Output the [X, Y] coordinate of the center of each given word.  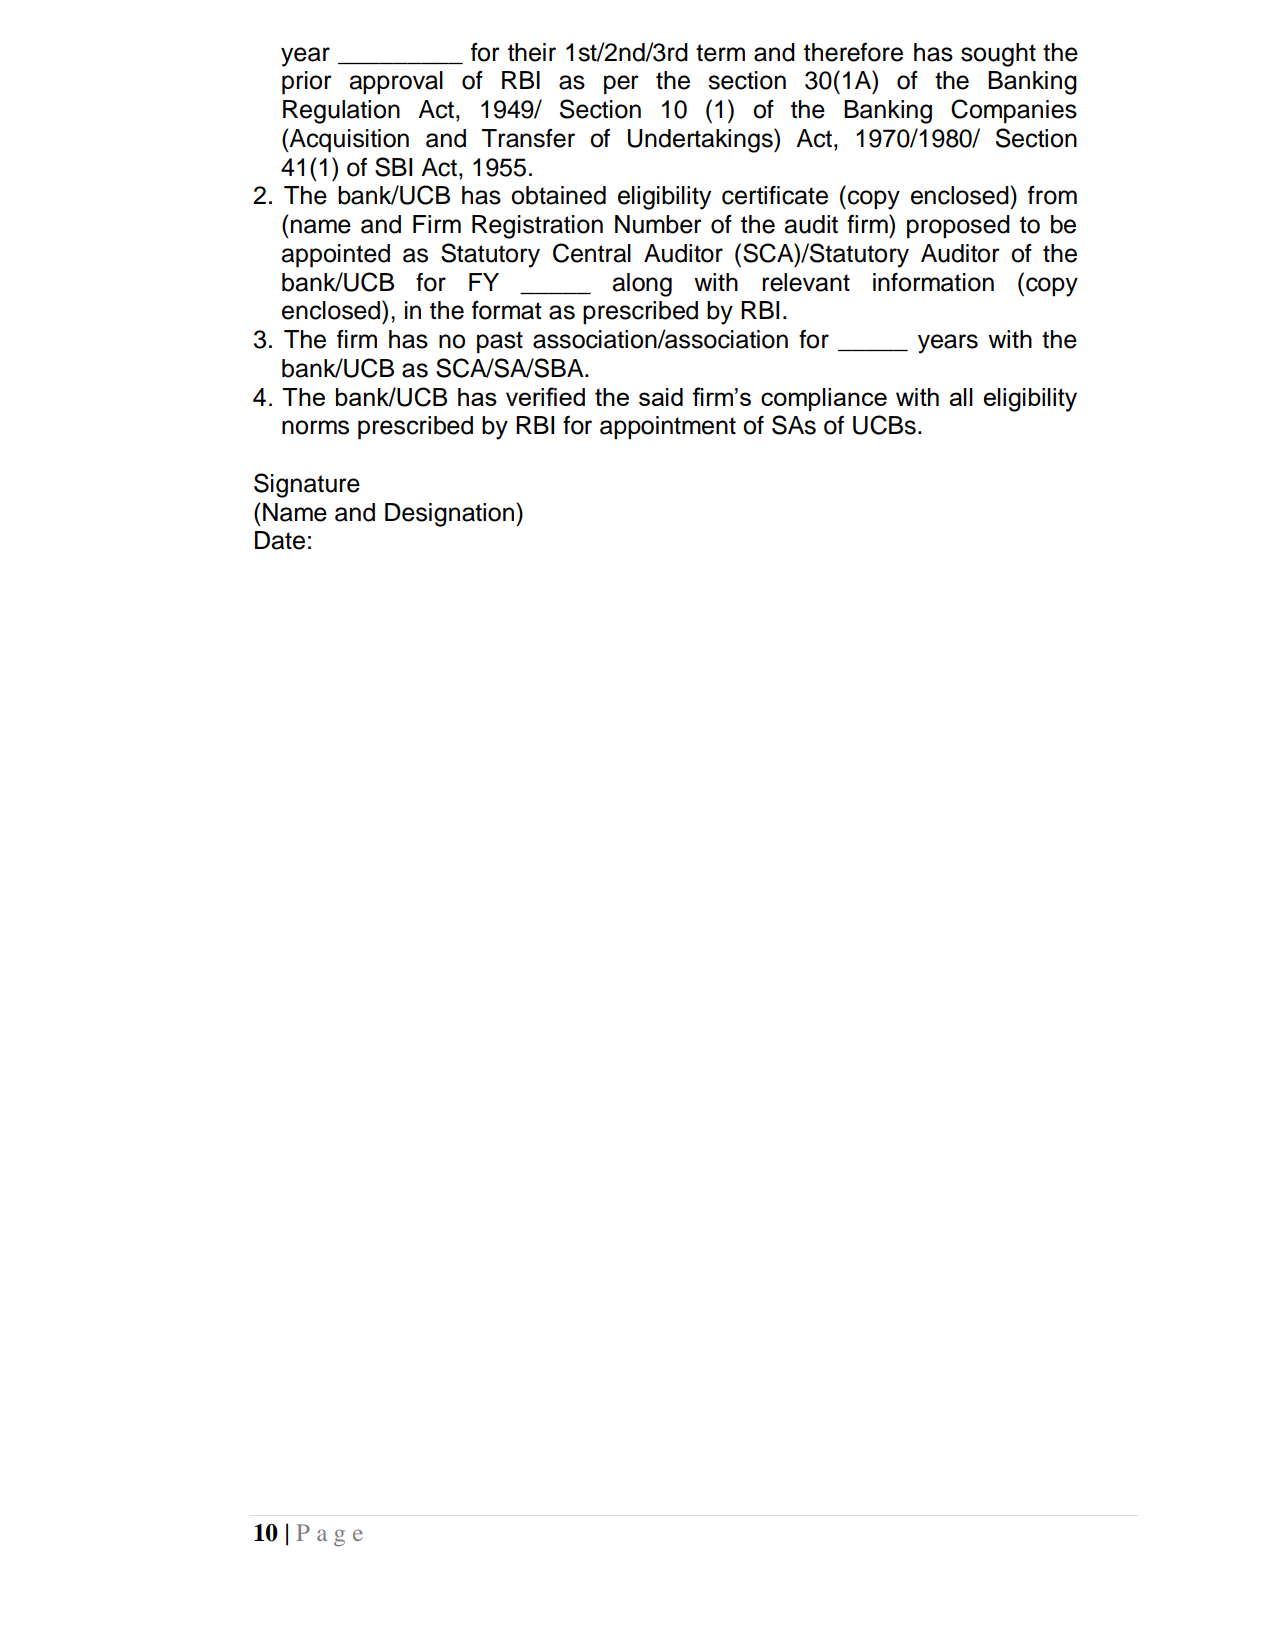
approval [396, 82]
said [661, 397]
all [961, 397]
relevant [806, 282]
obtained [558, 195]
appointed [335, 256]
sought [998, 55]
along [642, 285]
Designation [451, 515]
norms [315, 427]
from [1052, 195]
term [720, 53]
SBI [393, 167]
